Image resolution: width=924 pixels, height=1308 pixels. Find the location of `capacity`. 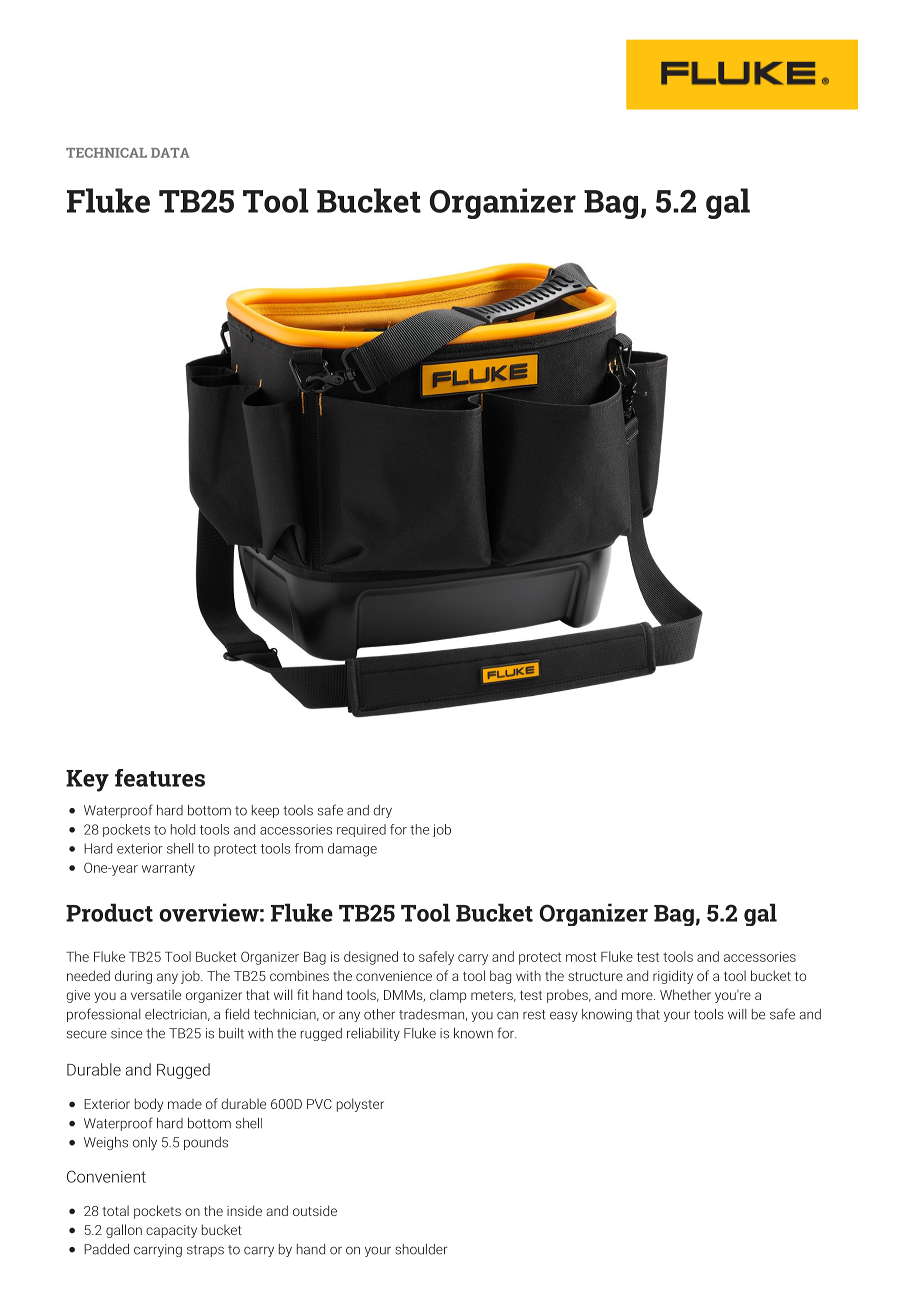

capacity is located at coordinates (171, 1231).
